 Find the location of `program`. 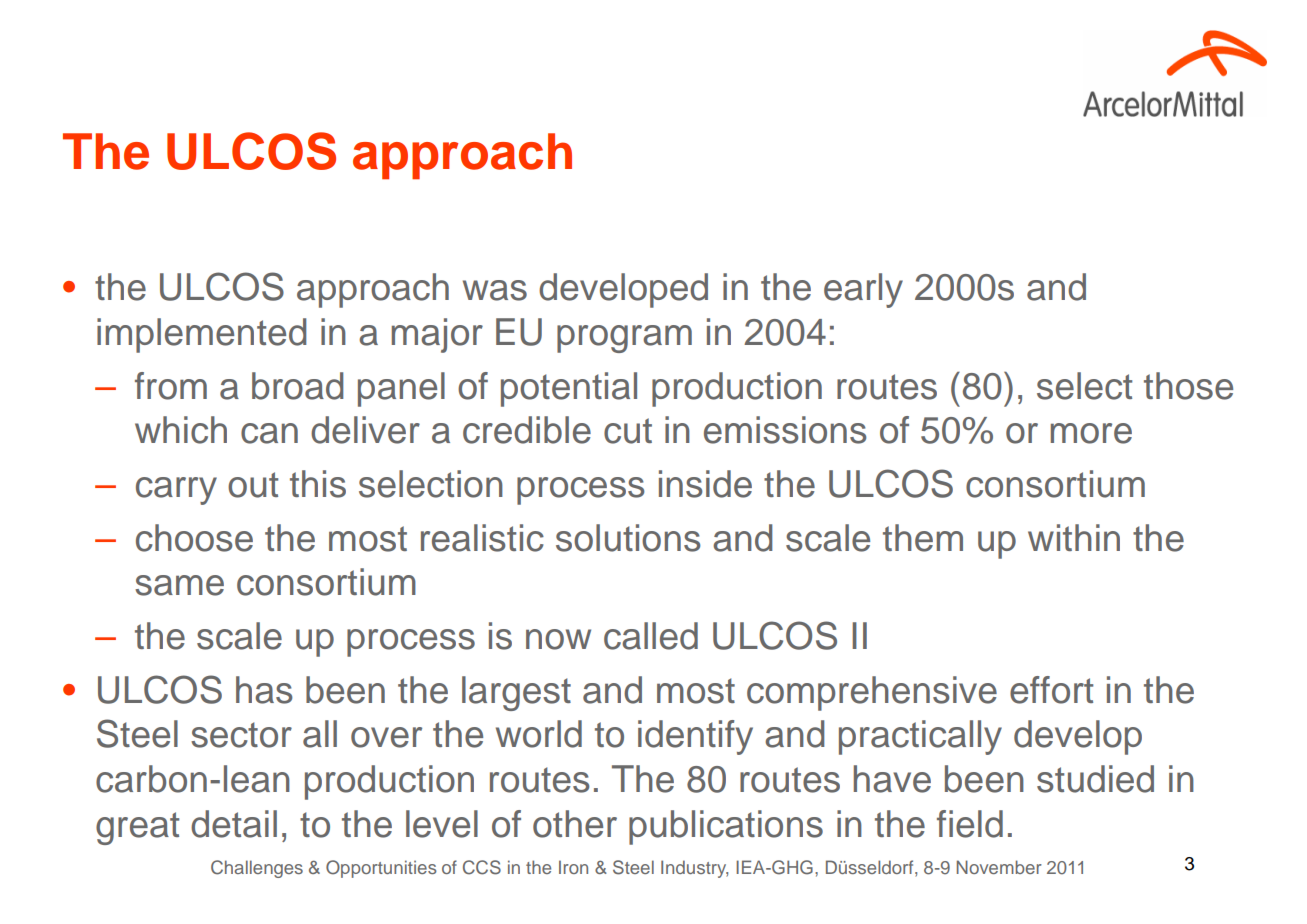

program is located at coordinates (624, 339).
